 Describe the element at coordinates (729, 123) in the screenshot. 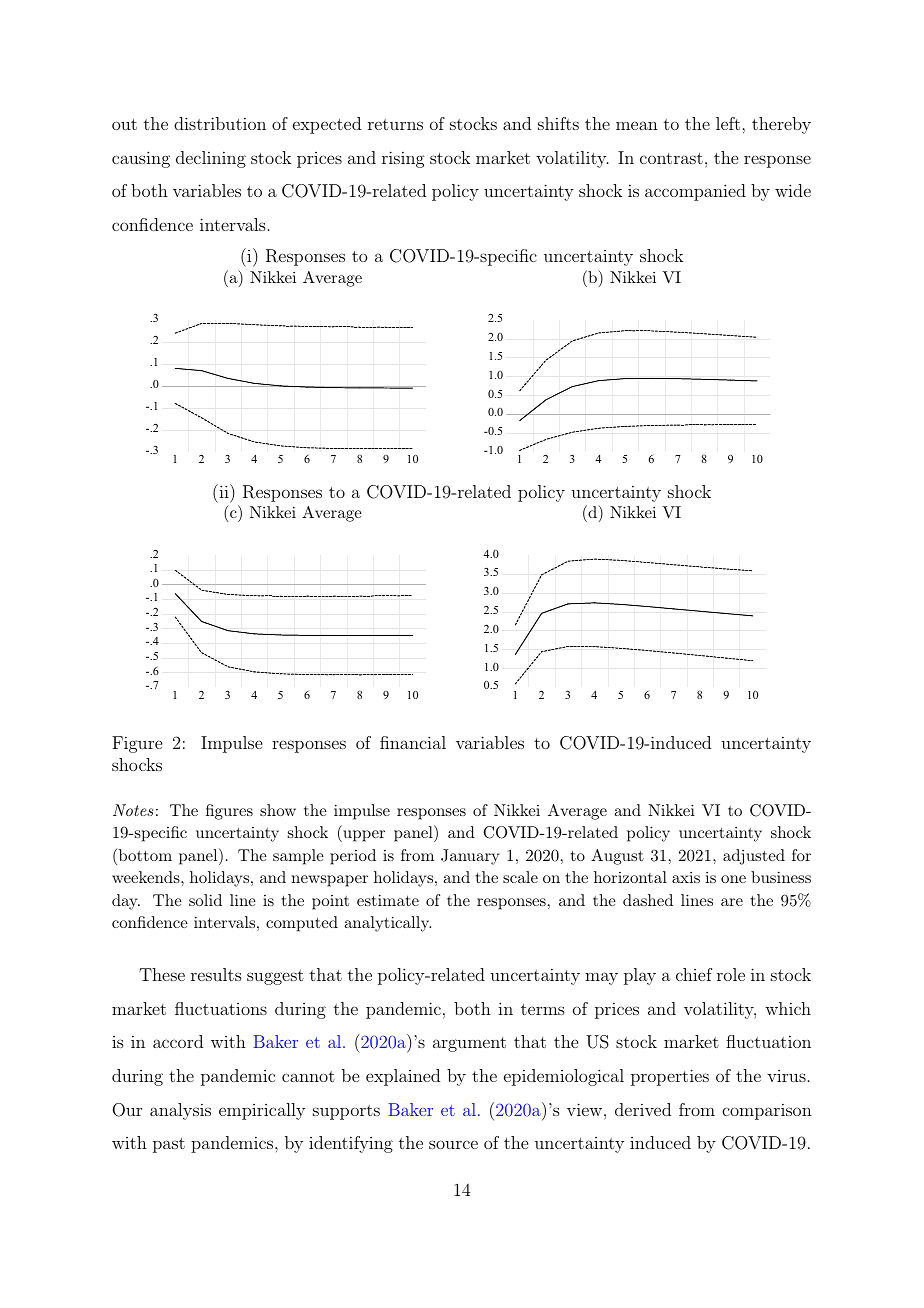

I see `left` at that location.
